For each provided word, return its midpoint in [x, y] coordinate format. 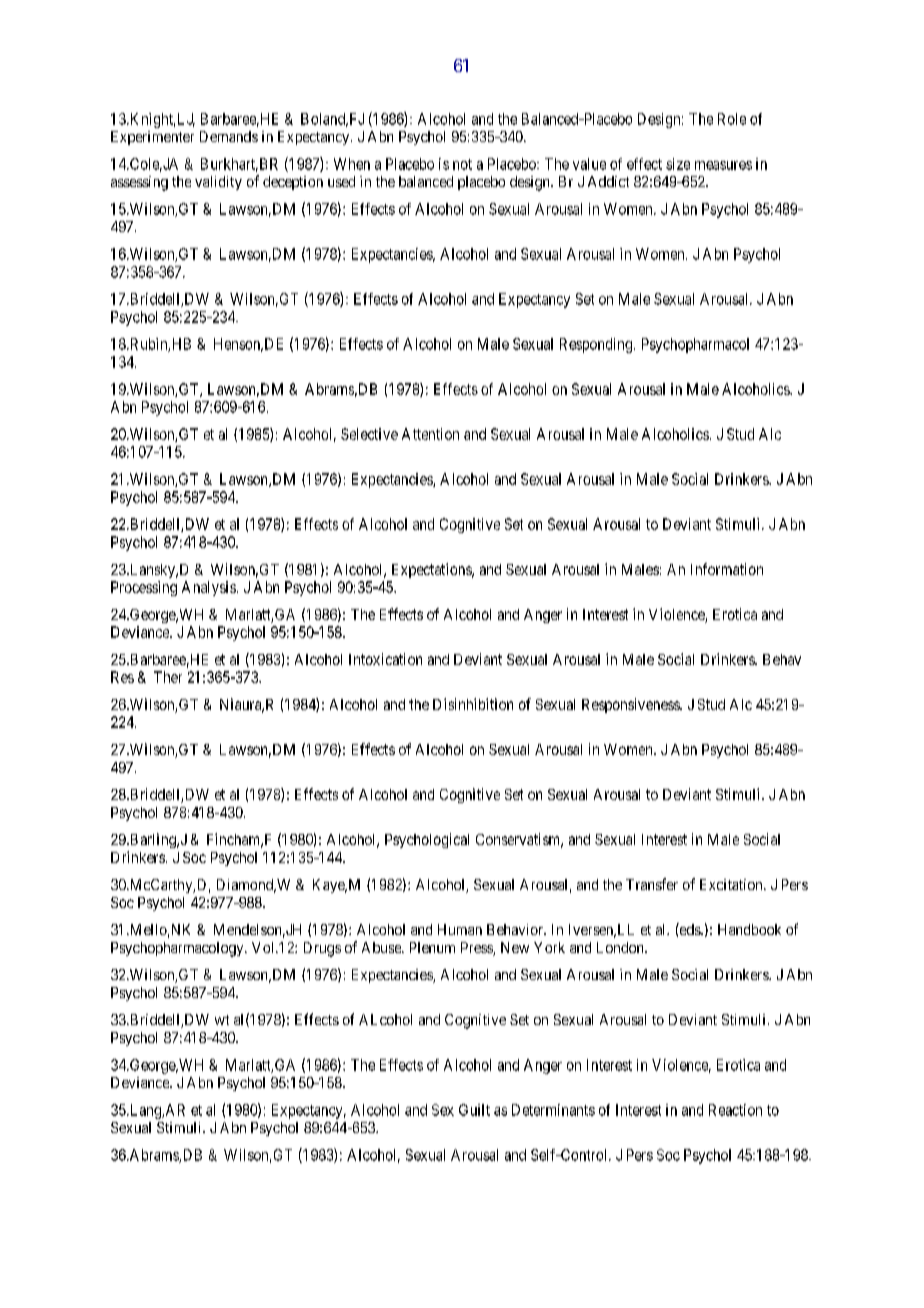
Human [460, 929]
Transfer [652, 884]
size [678, 164]
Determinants [553, 1110]
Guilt [474, 1110]
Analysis [209, 588]
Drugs [322, 949]
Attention [430, 434]
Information [727, 569]
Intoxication [385, 659]
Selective [369, 434]
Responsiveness [631, 705]
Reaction [735, 1110]
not [462, 164]
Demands [229, 136]
